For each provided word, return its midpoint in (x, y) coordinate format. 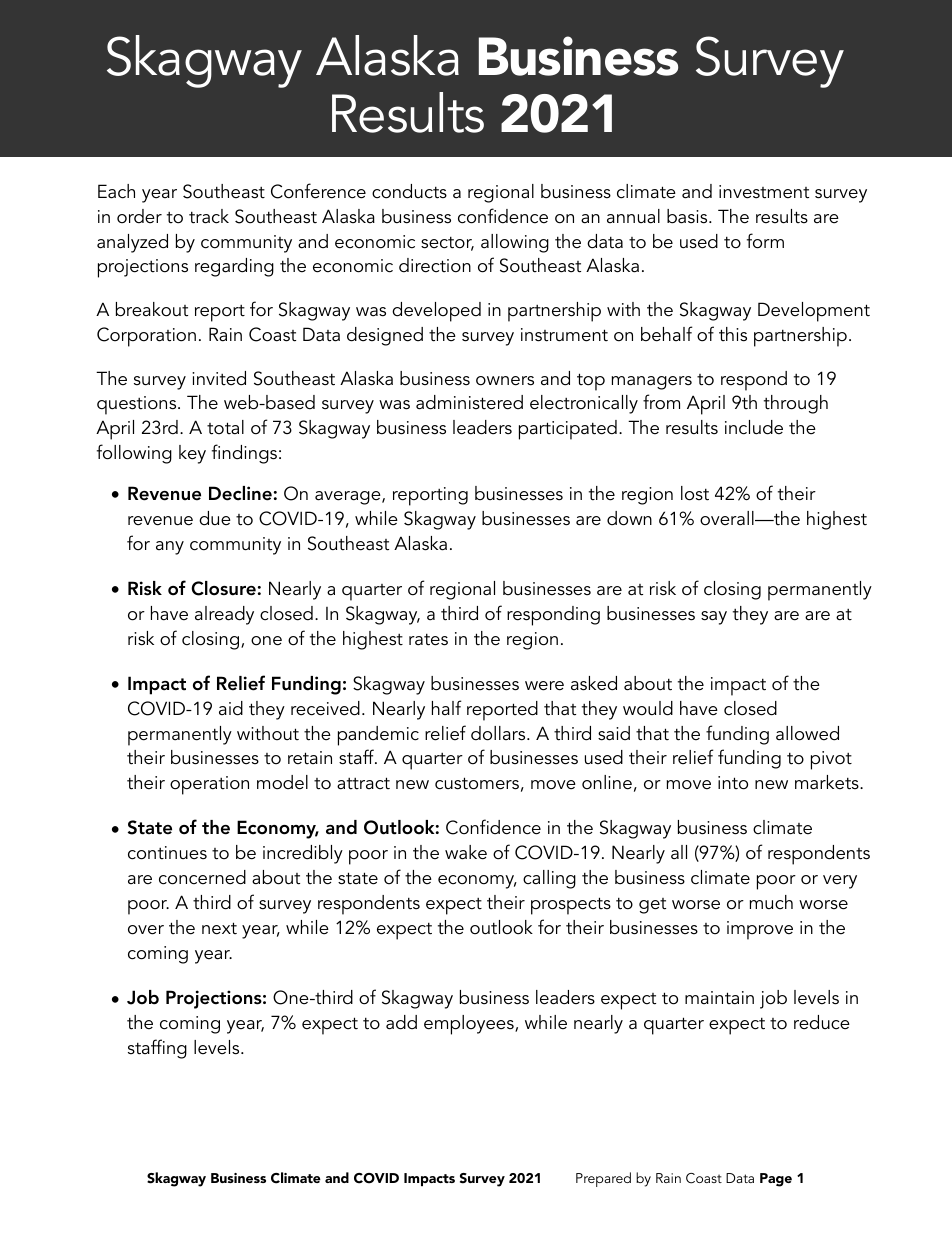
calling (549, 879)
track (209, 216)
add (401, 1022)
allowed (807, 733)
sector (447, 243)
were (544, 686)
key (192, 454)
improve (760, 930)
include (754, 427)
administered (469, 402)
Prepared (603, 1179)
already (224, 615)
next (219, 928)
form (765, 241)
